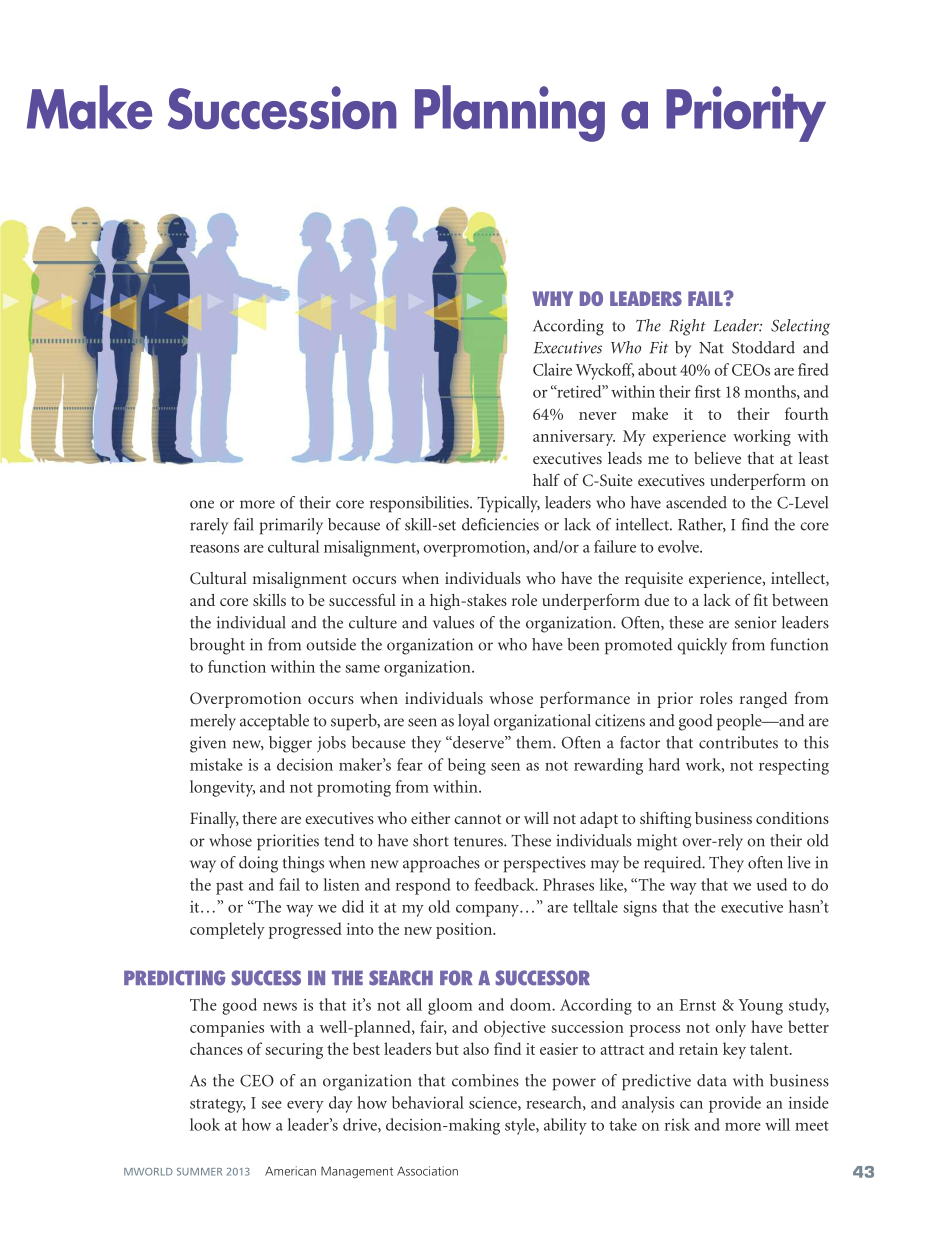  What do you see at coordinates (510, 113) in the document?
I see `Planning` at bounding box center [510, 113].
